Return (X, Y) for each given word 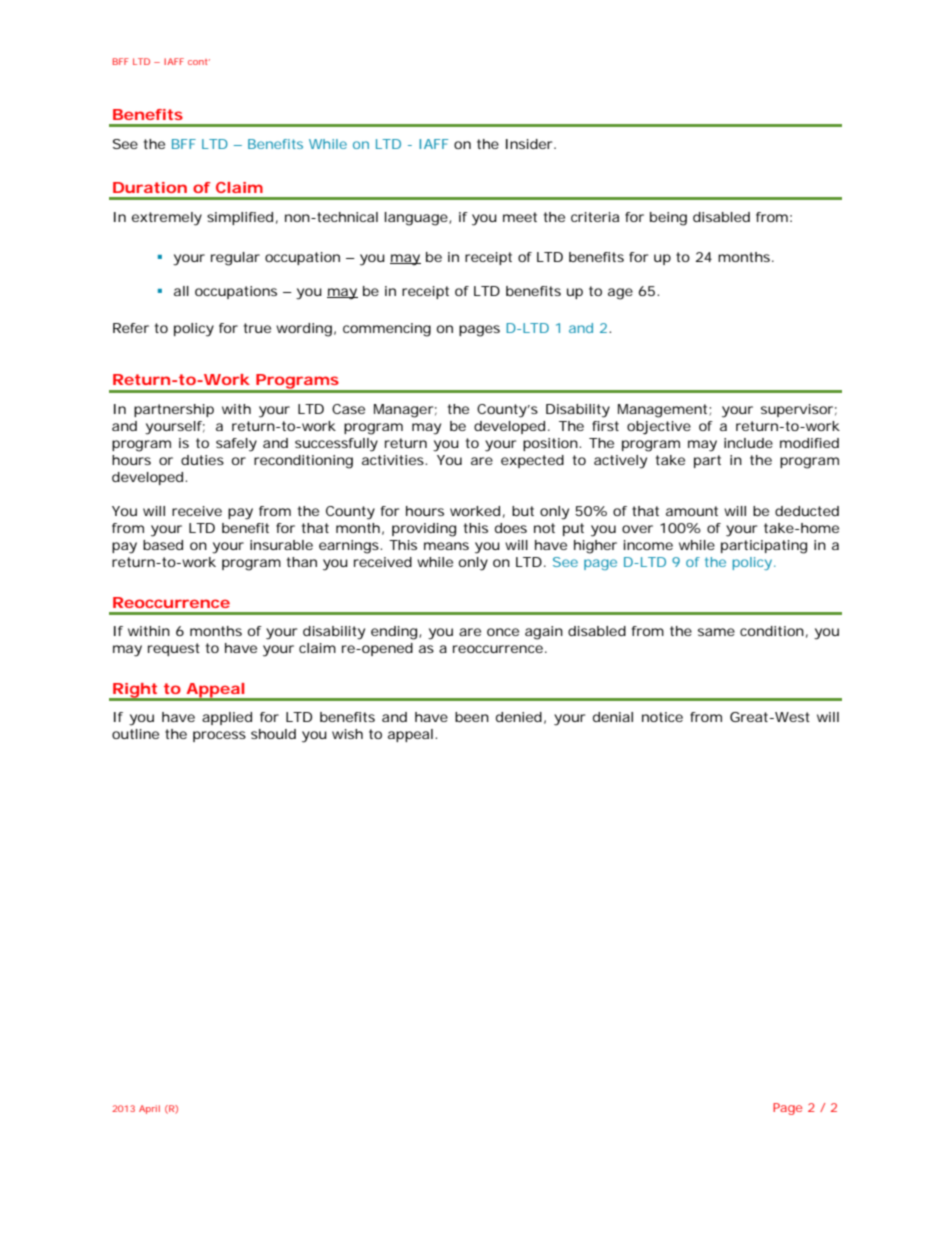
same (716, 632)
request (174, 649)
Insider (530, 144)
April (149, 1109)
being (668, 219)
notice (662, 717)
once (503, 632)
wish (347, 734)
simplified (240, 218)
